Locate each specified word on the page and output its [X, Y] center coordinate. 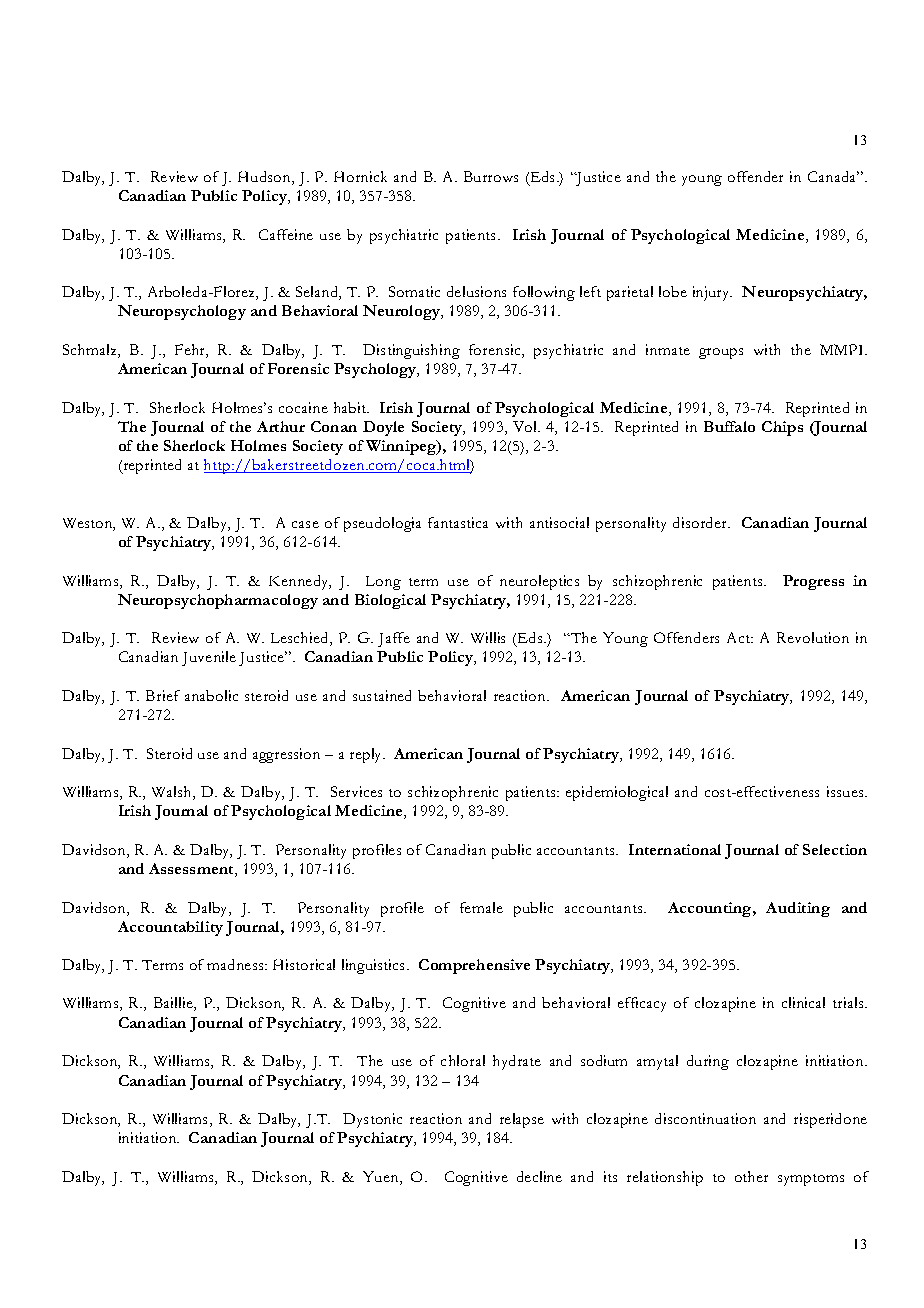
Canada [833, 176]
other [751, 1176]
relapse [522, 1120]
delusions [476, 291]
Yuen [382, 1178]
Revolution [813, 637]
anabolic [211, 695]
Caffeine [286, 234]
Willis [488, 637]
